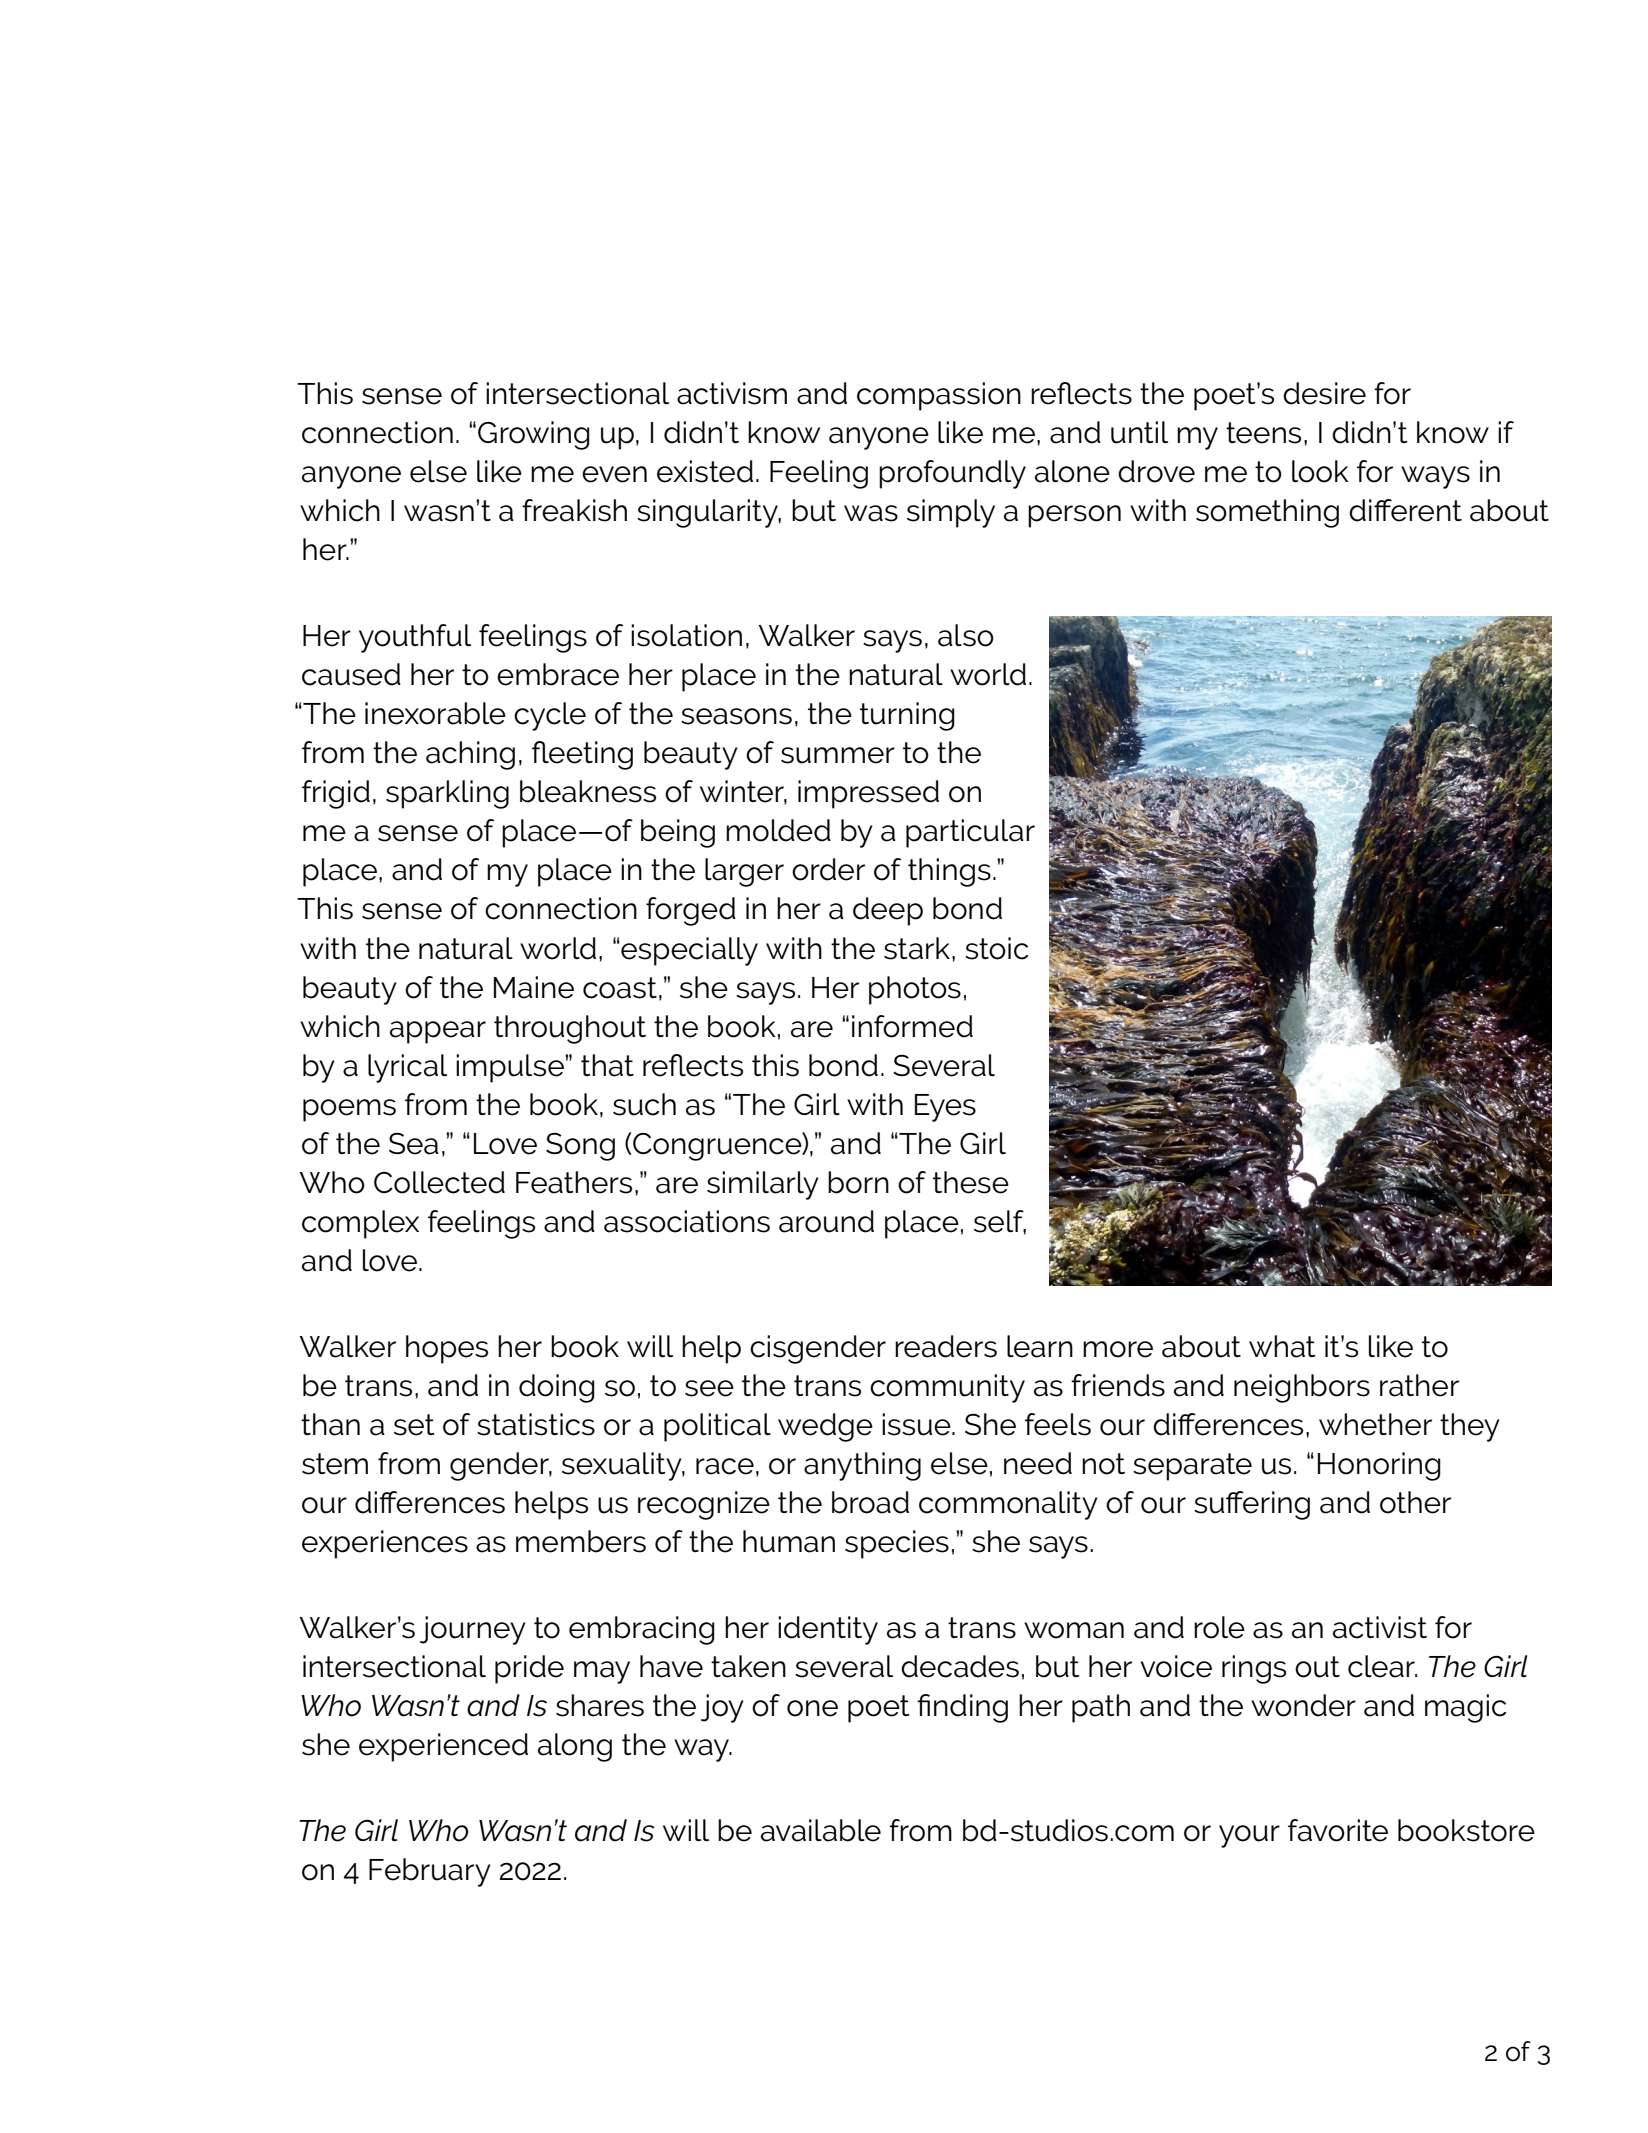 The image size is (1648, 2133). What do you see at coordinates (1338, 1830) in the document?
I see `favorite` at bounding box center [1338, 1830].
